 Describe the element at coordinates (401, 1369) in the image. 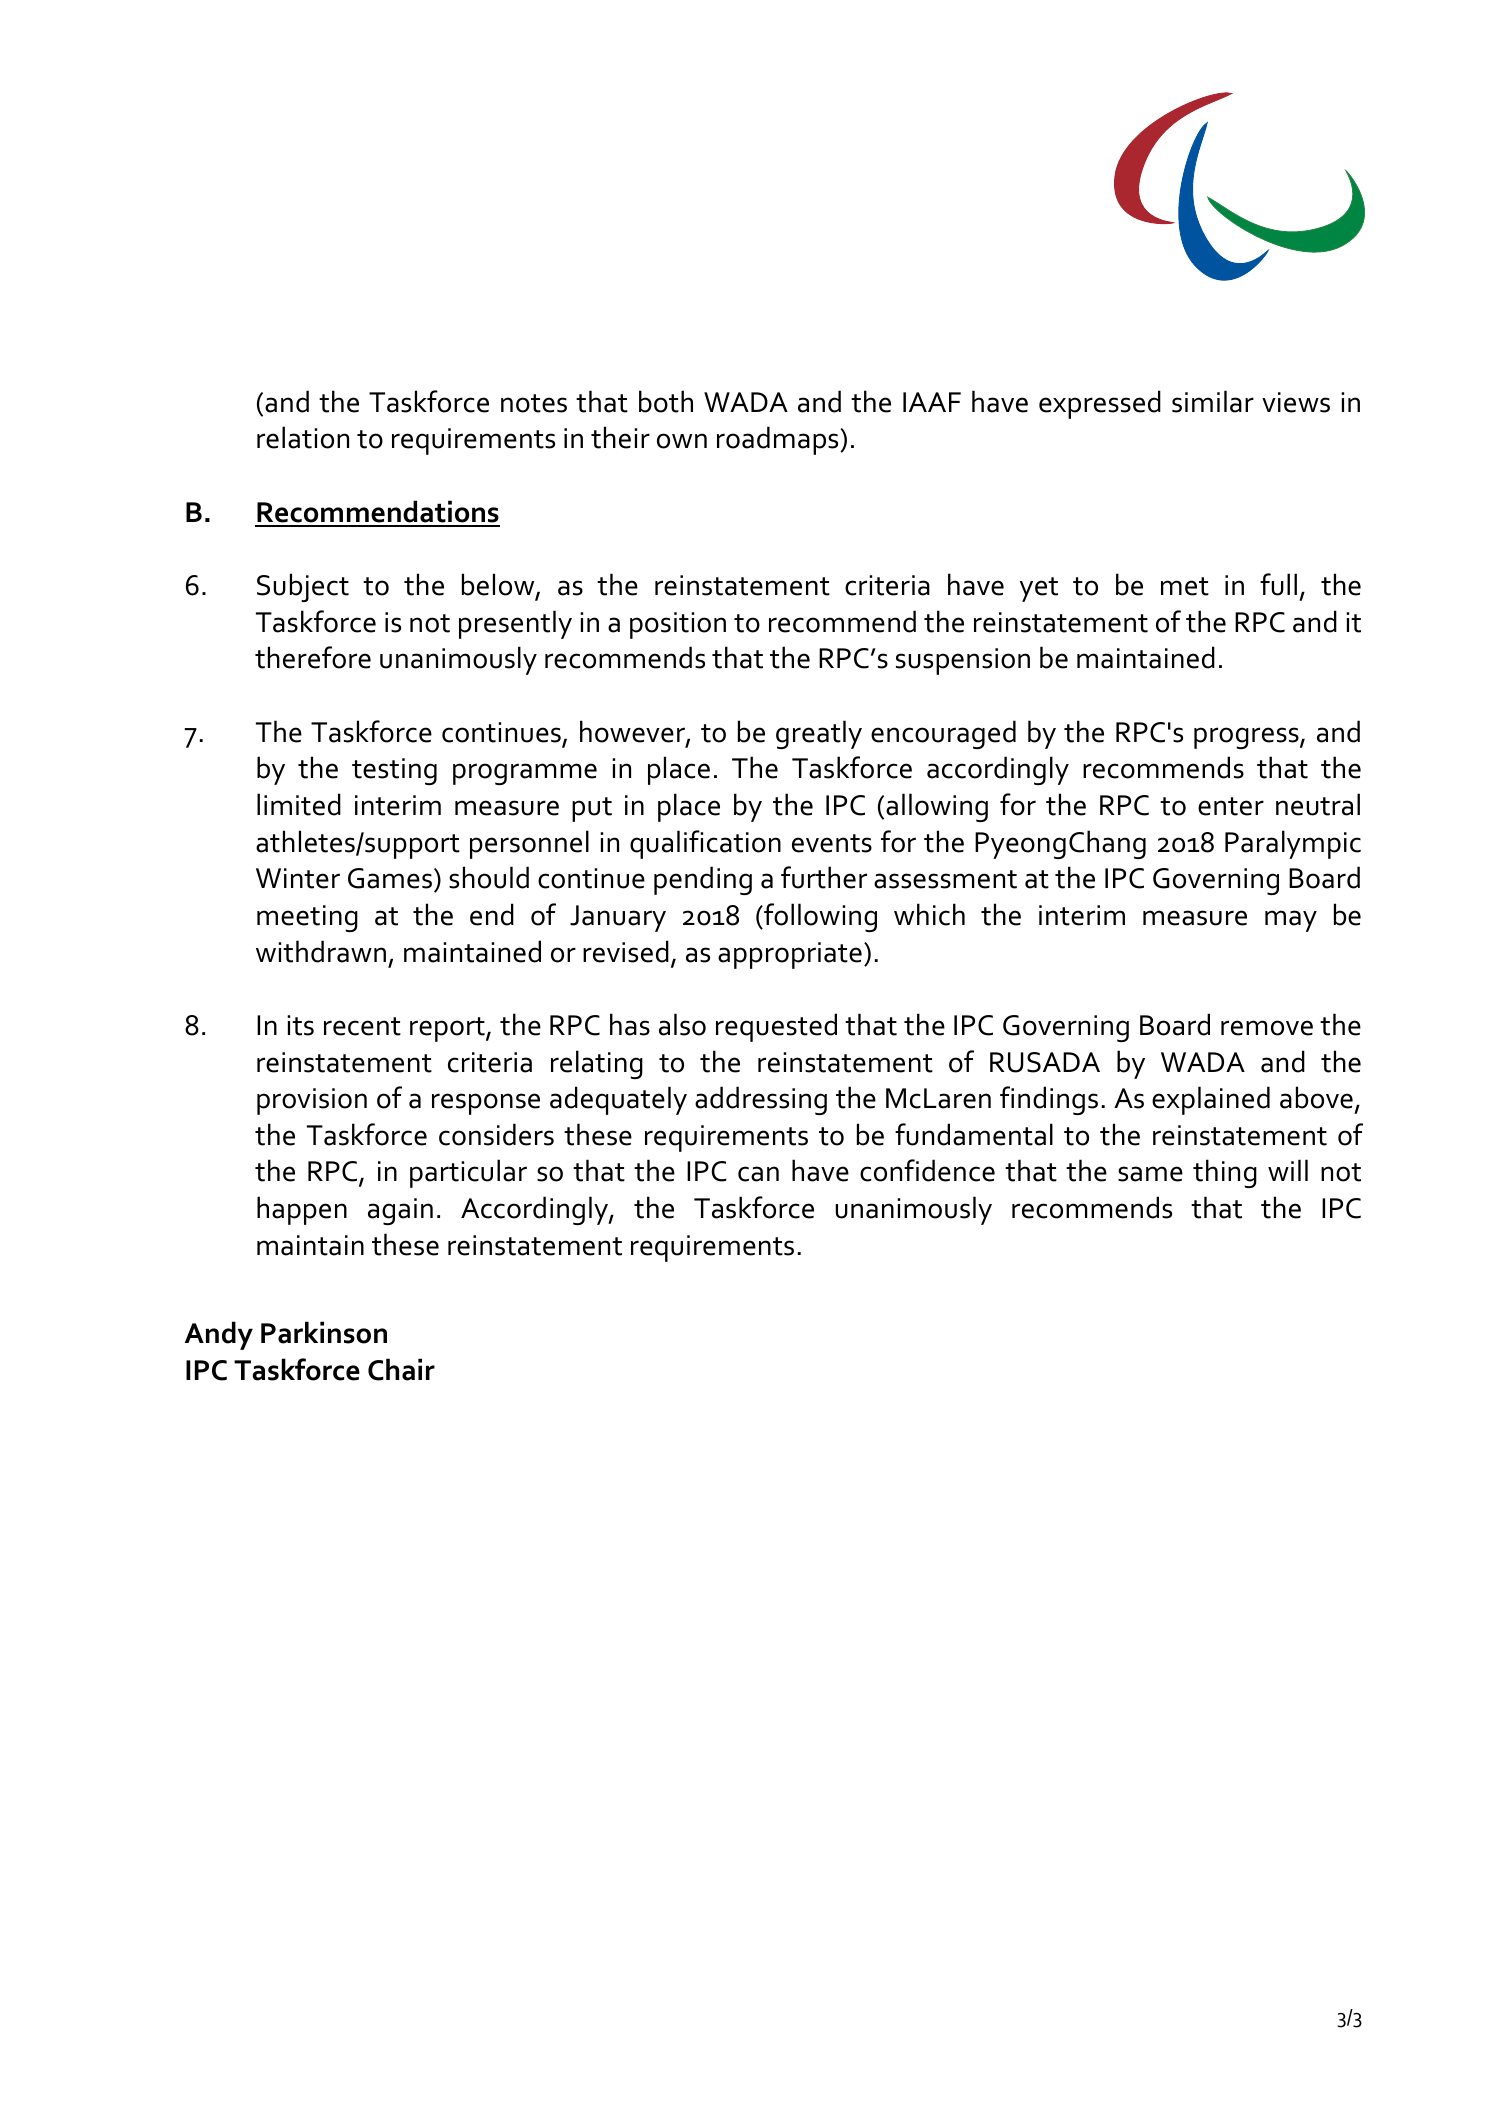

I see `Chair` at that location.
